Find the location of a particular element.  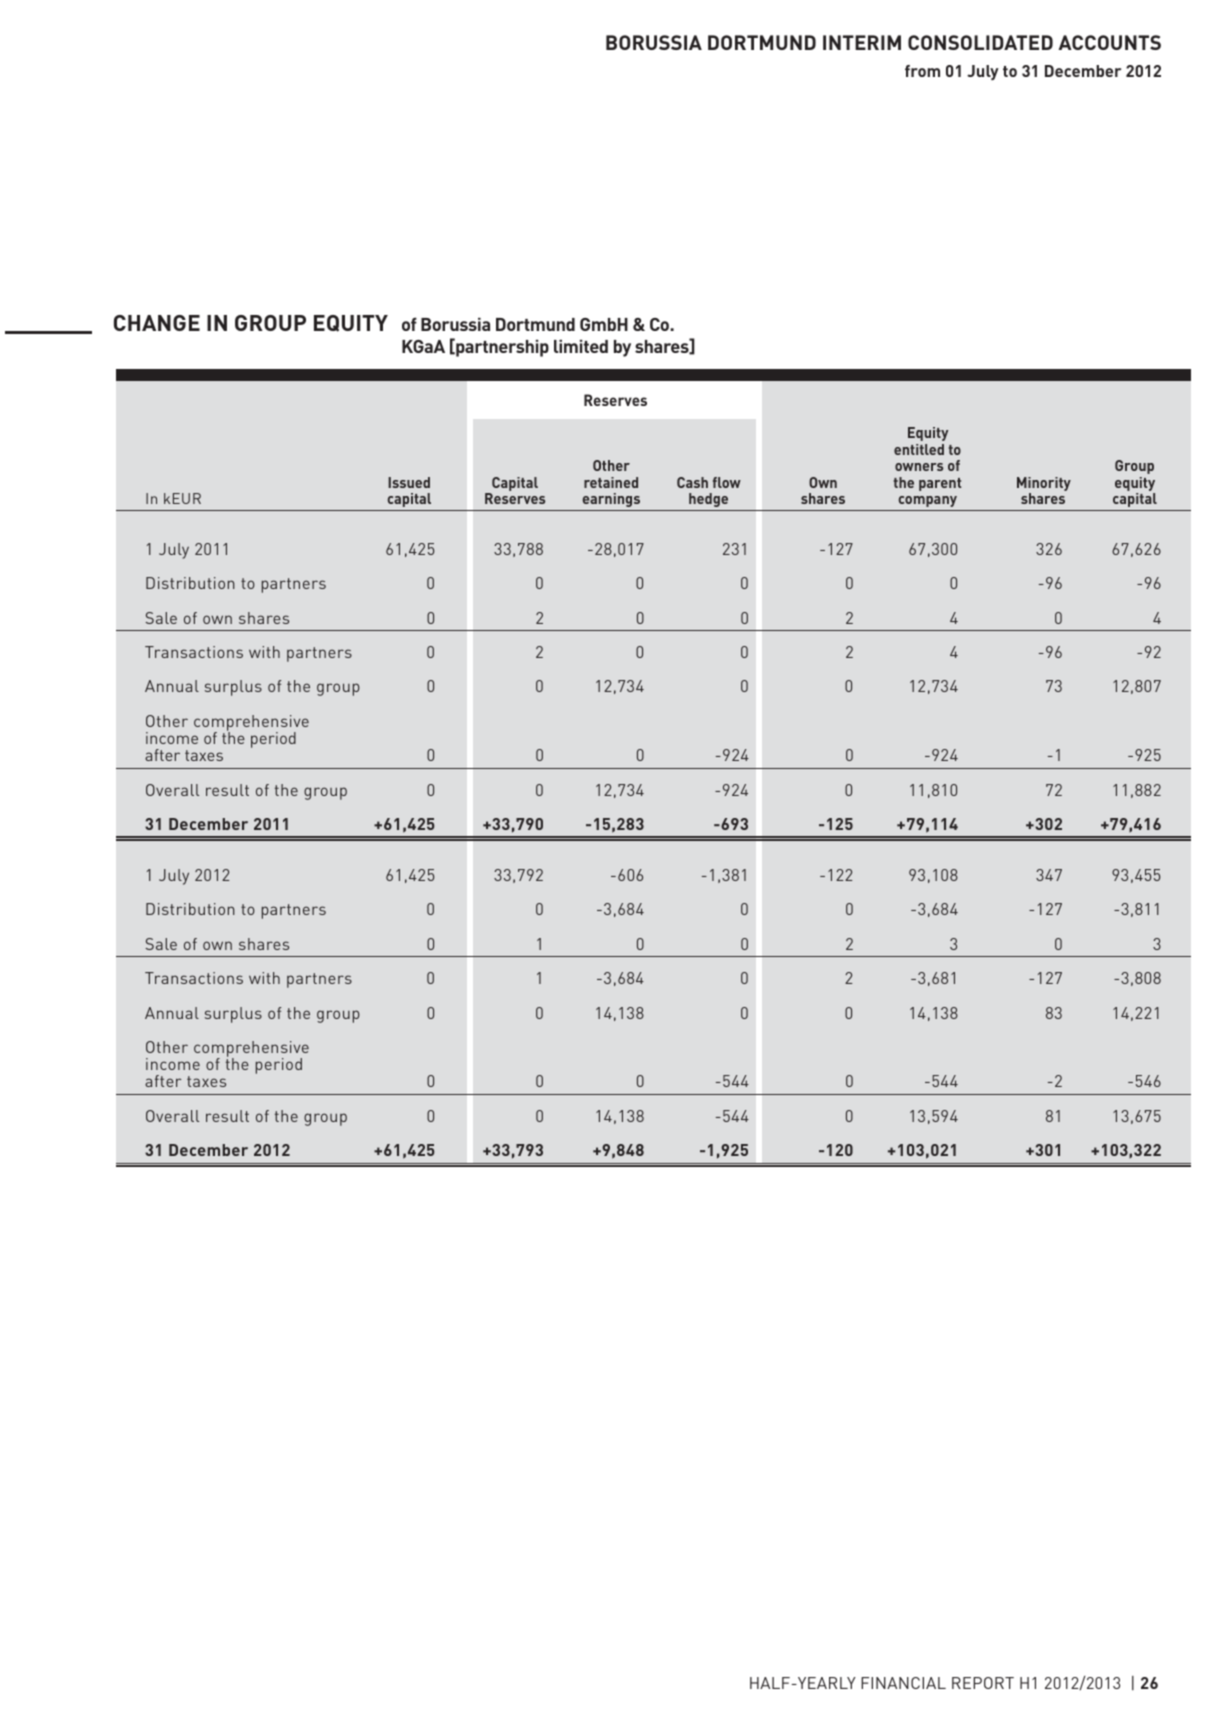

REPORT is located at coordinates (983, 1683).
